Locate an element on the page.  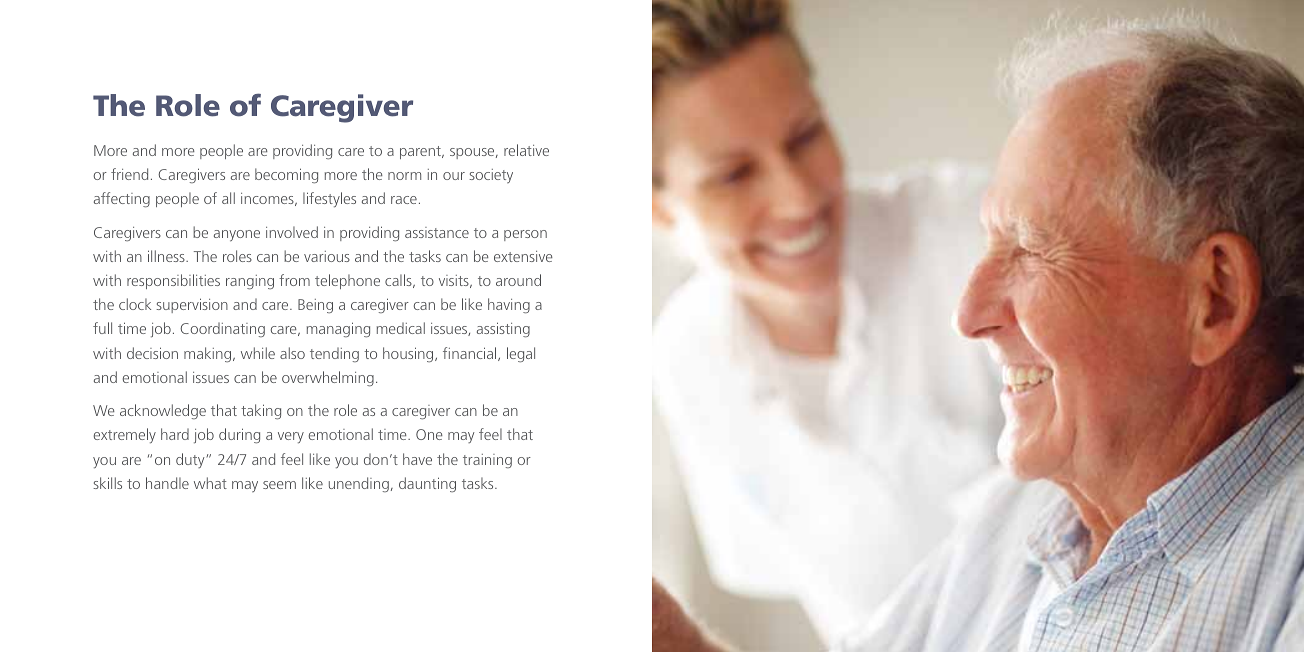
assistance is located at coordinates (437, 232).
